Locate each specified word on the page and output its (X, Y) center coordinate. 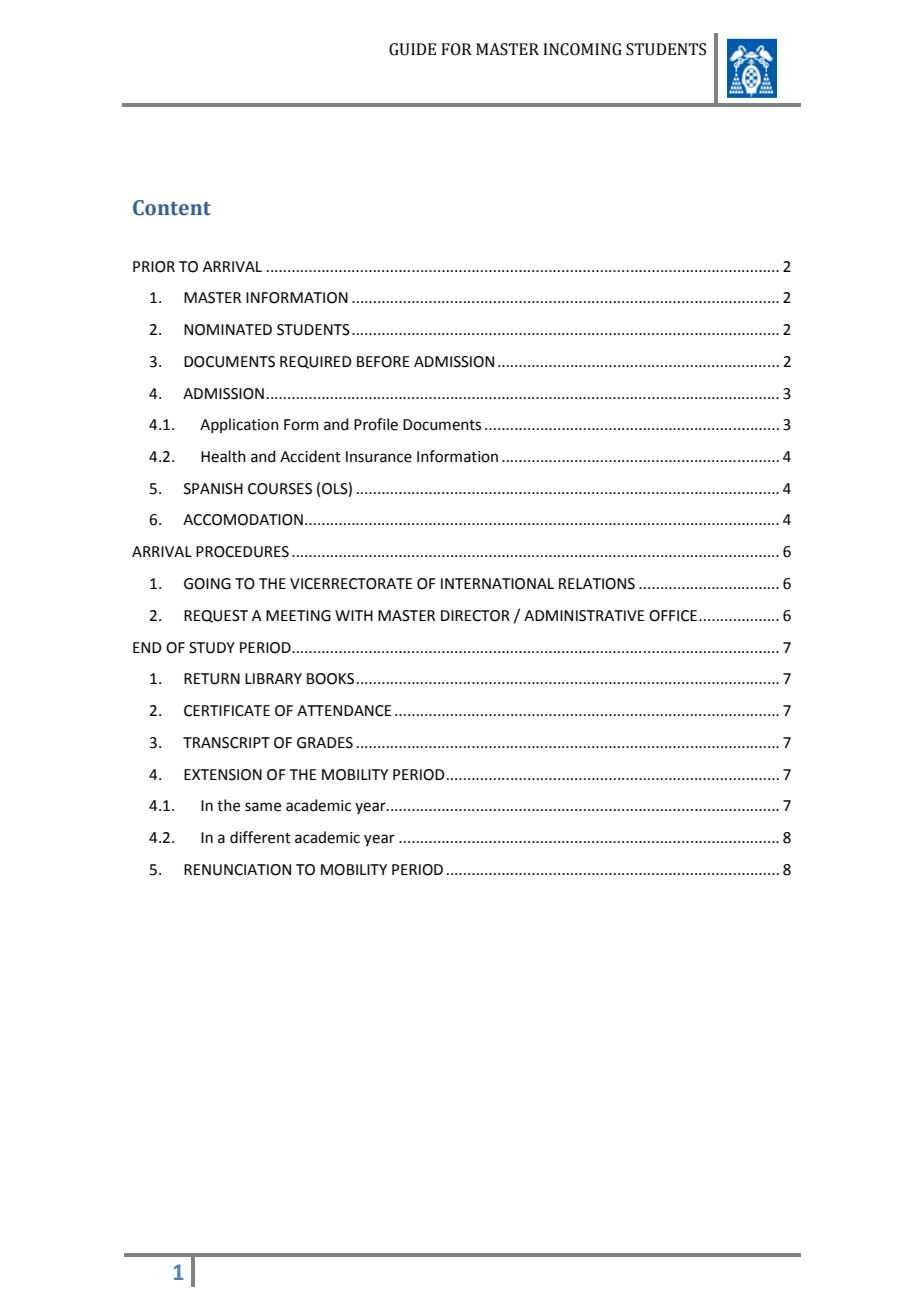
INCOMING (582, 49)
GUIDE (412, 49)
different (260, 837)
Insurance (379, 457)
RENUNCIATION (237, 870)
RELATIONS (597, 584)
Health (223, 456)
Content (172, 208)
